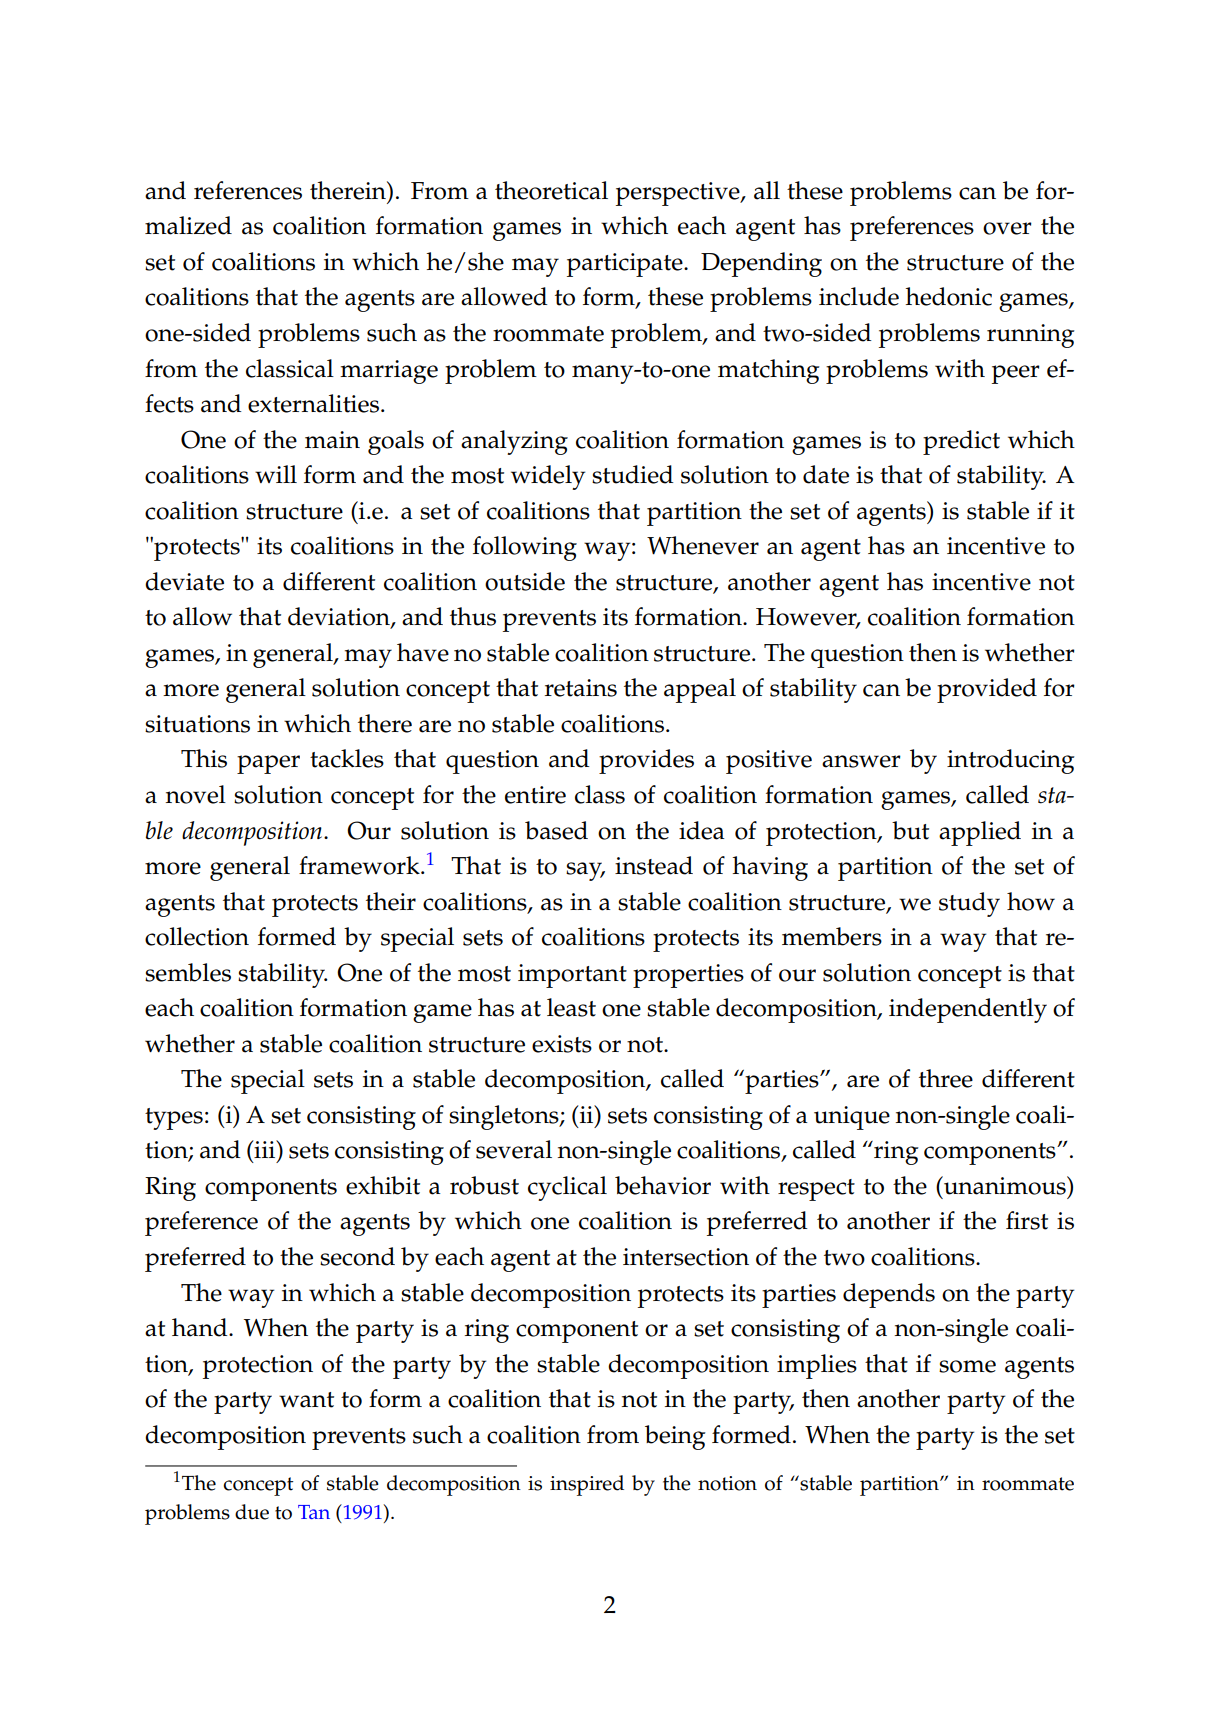  Describe the element at coordinates (1005, 1185) in the document. I see `unanimous` at that location.
